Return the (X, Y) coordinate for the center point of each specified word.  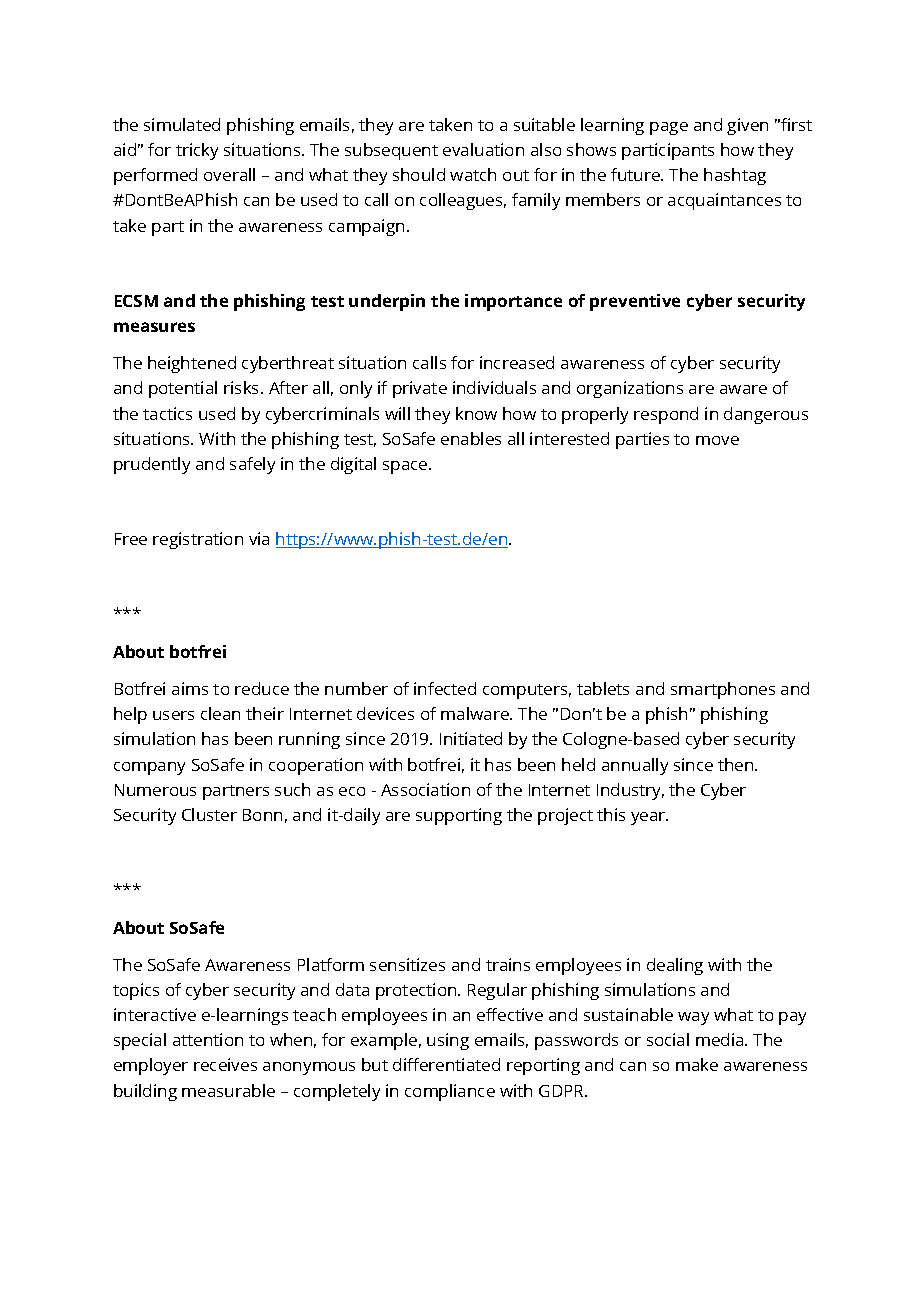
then (737, 764)
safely (252, 465)
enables (471, 438)
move (717, 440)
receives (225, 1064)
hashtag (735, 176)
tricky (197, 151)
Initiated (471, 738)
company (149, 768)
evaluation (483, 149)
